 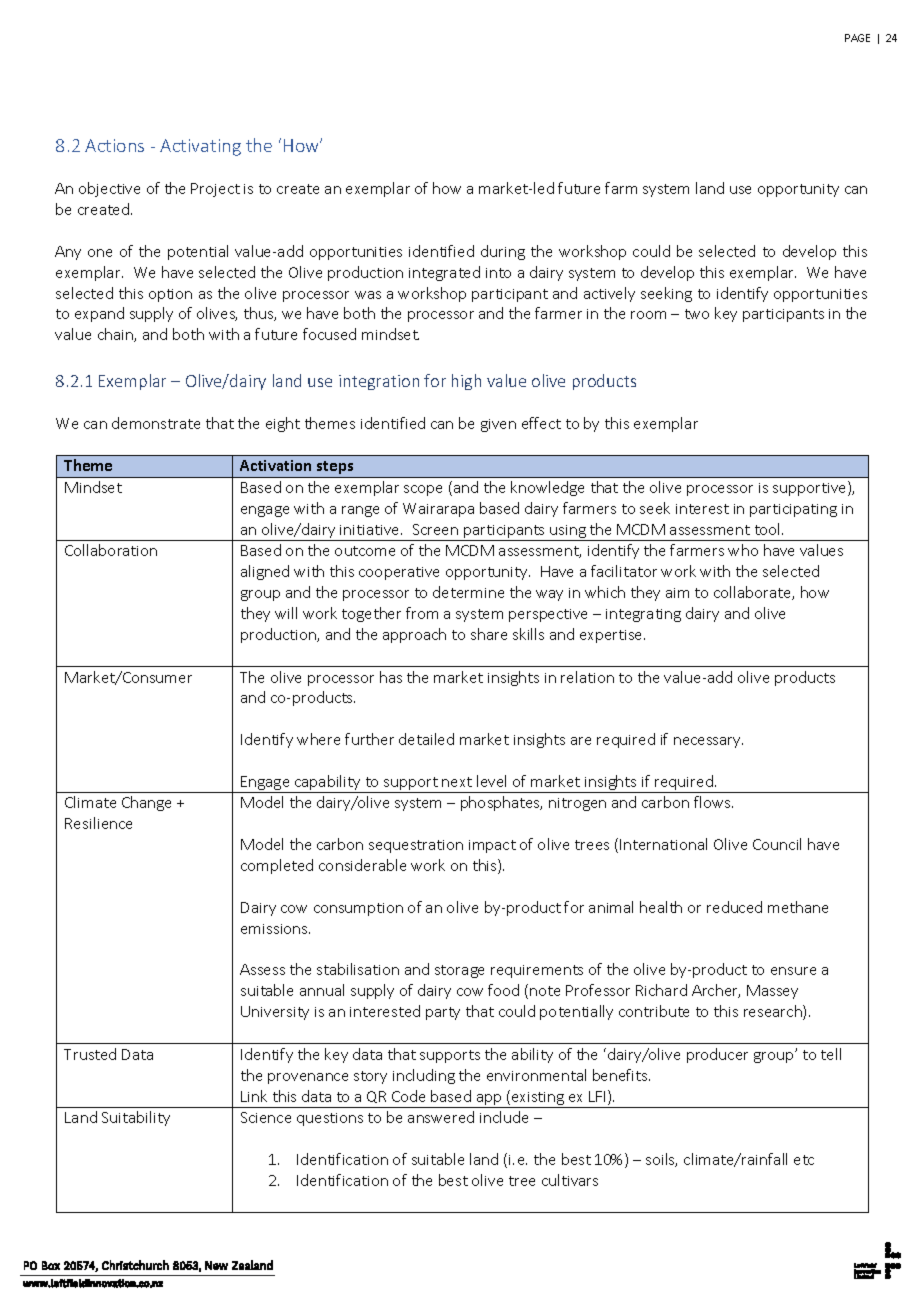 What do you see at coordinates (266, 1117) in the screenshot?
I see `Science` at bounding box center [266, 1117].
